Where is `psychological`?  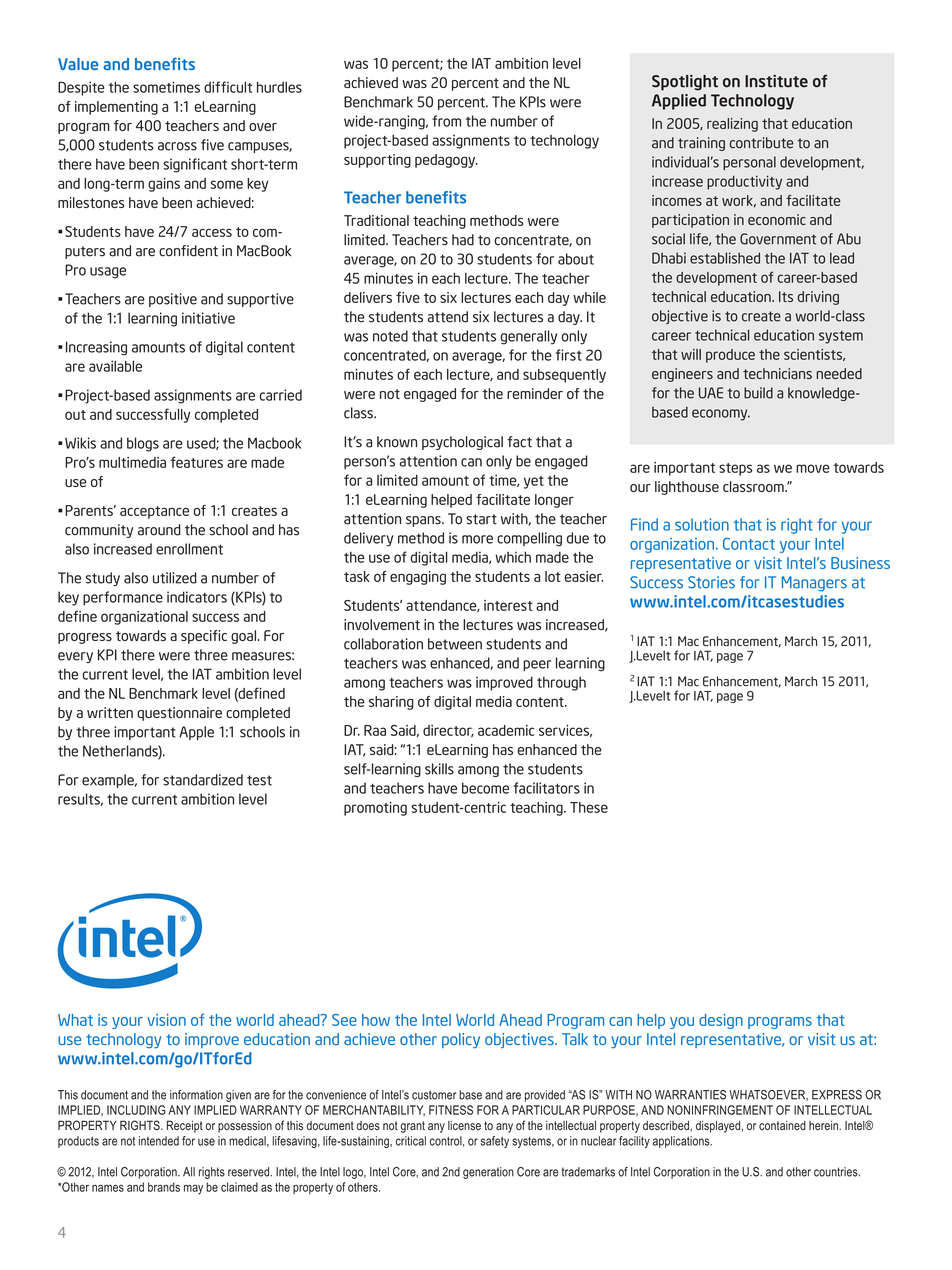 psychological is located at coordinates (462, 443).
